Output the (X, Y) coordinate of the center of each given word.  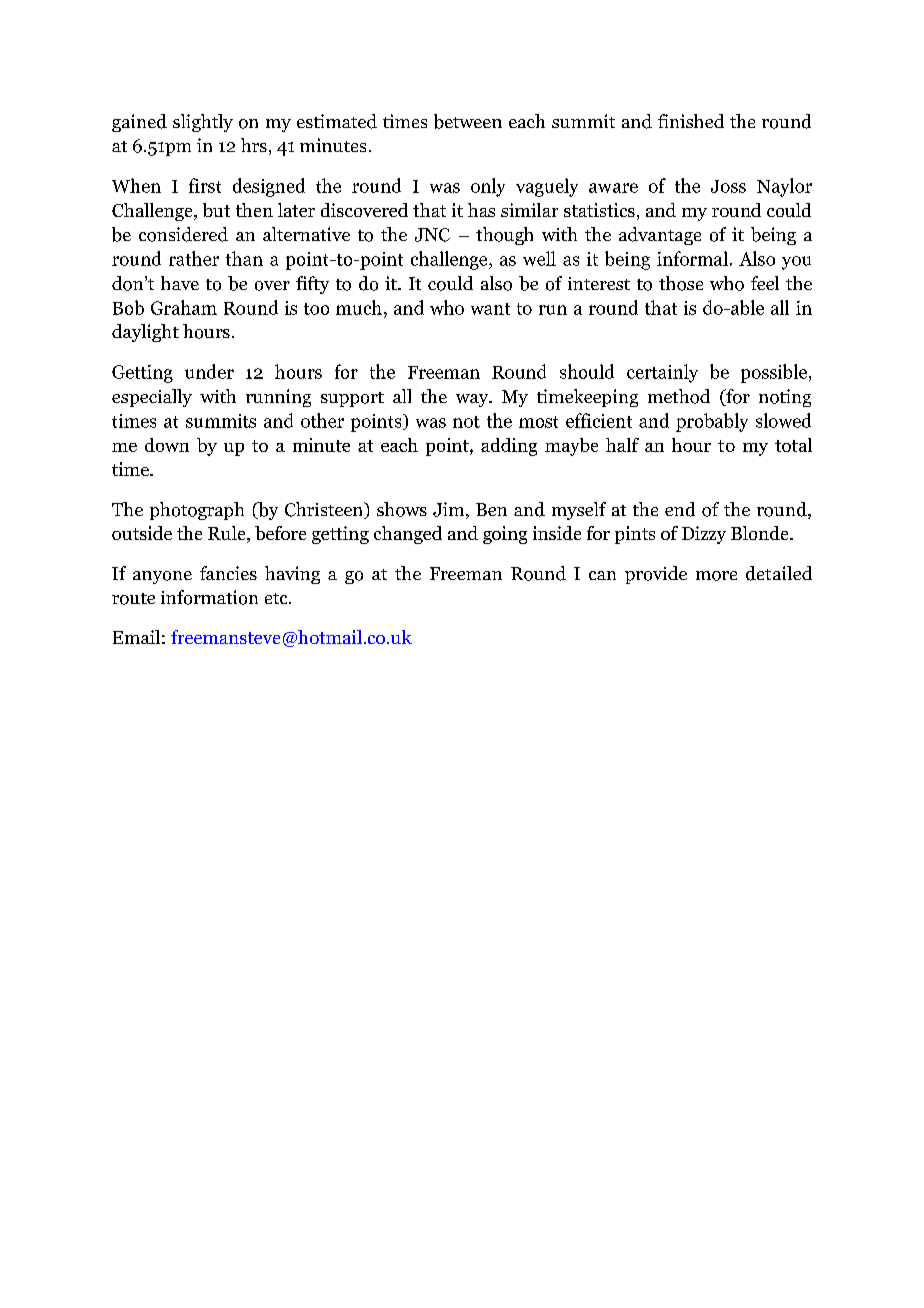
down (167, 445)
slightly (203, 123)
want (490, 309)
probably (712, 422)
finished (691, 121)
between (468, 121)
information (209, 597)
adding (509, 447)
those (681, 283)
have (180, 283)
